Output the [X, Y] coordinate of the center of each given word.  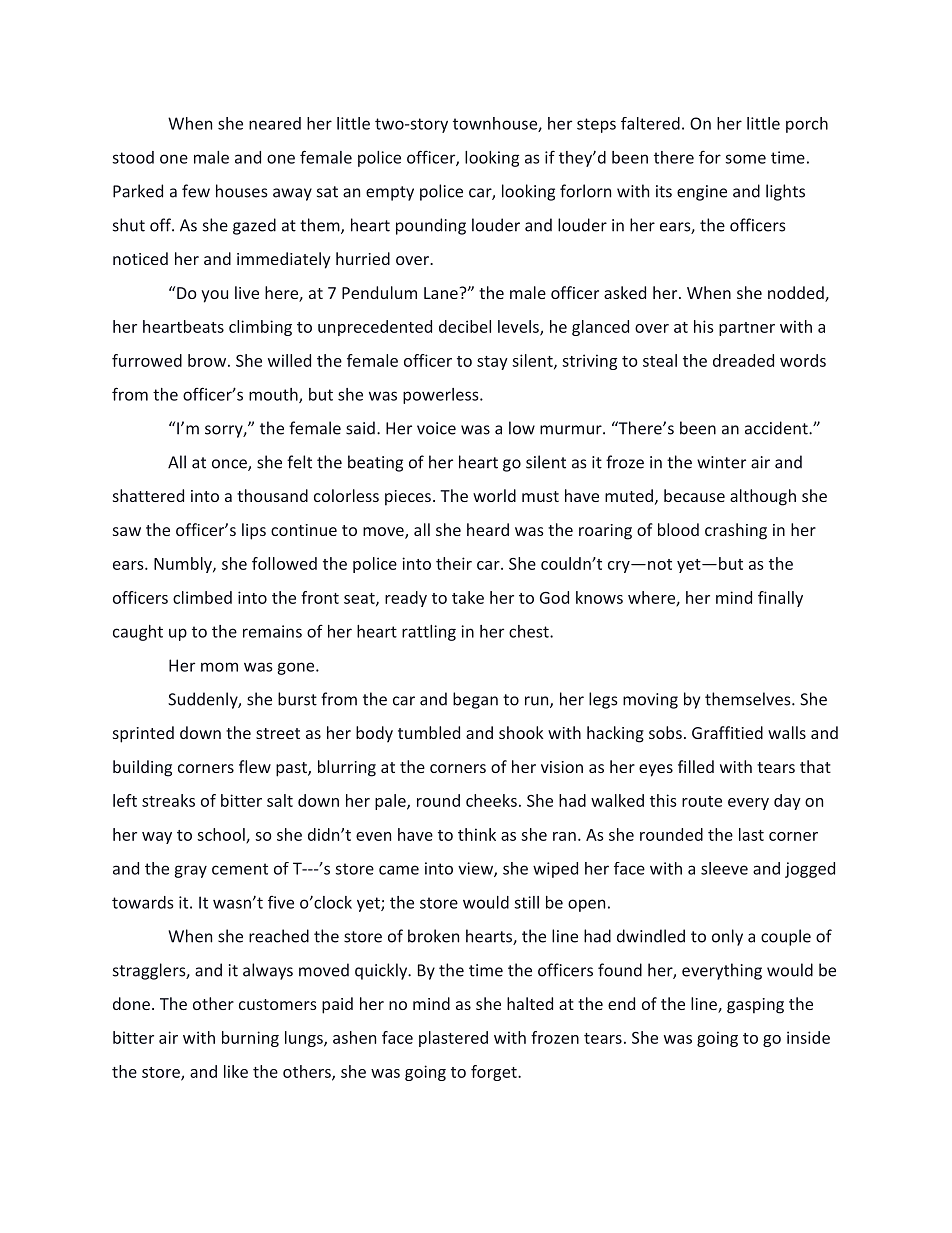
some [745, 159]
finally [780, 599]
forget [495, 1073]
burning [250, 1039]
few [196, 191]
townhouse [496, 124]
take [468, 597]
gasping [755, 1006]
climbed [202, 597]
